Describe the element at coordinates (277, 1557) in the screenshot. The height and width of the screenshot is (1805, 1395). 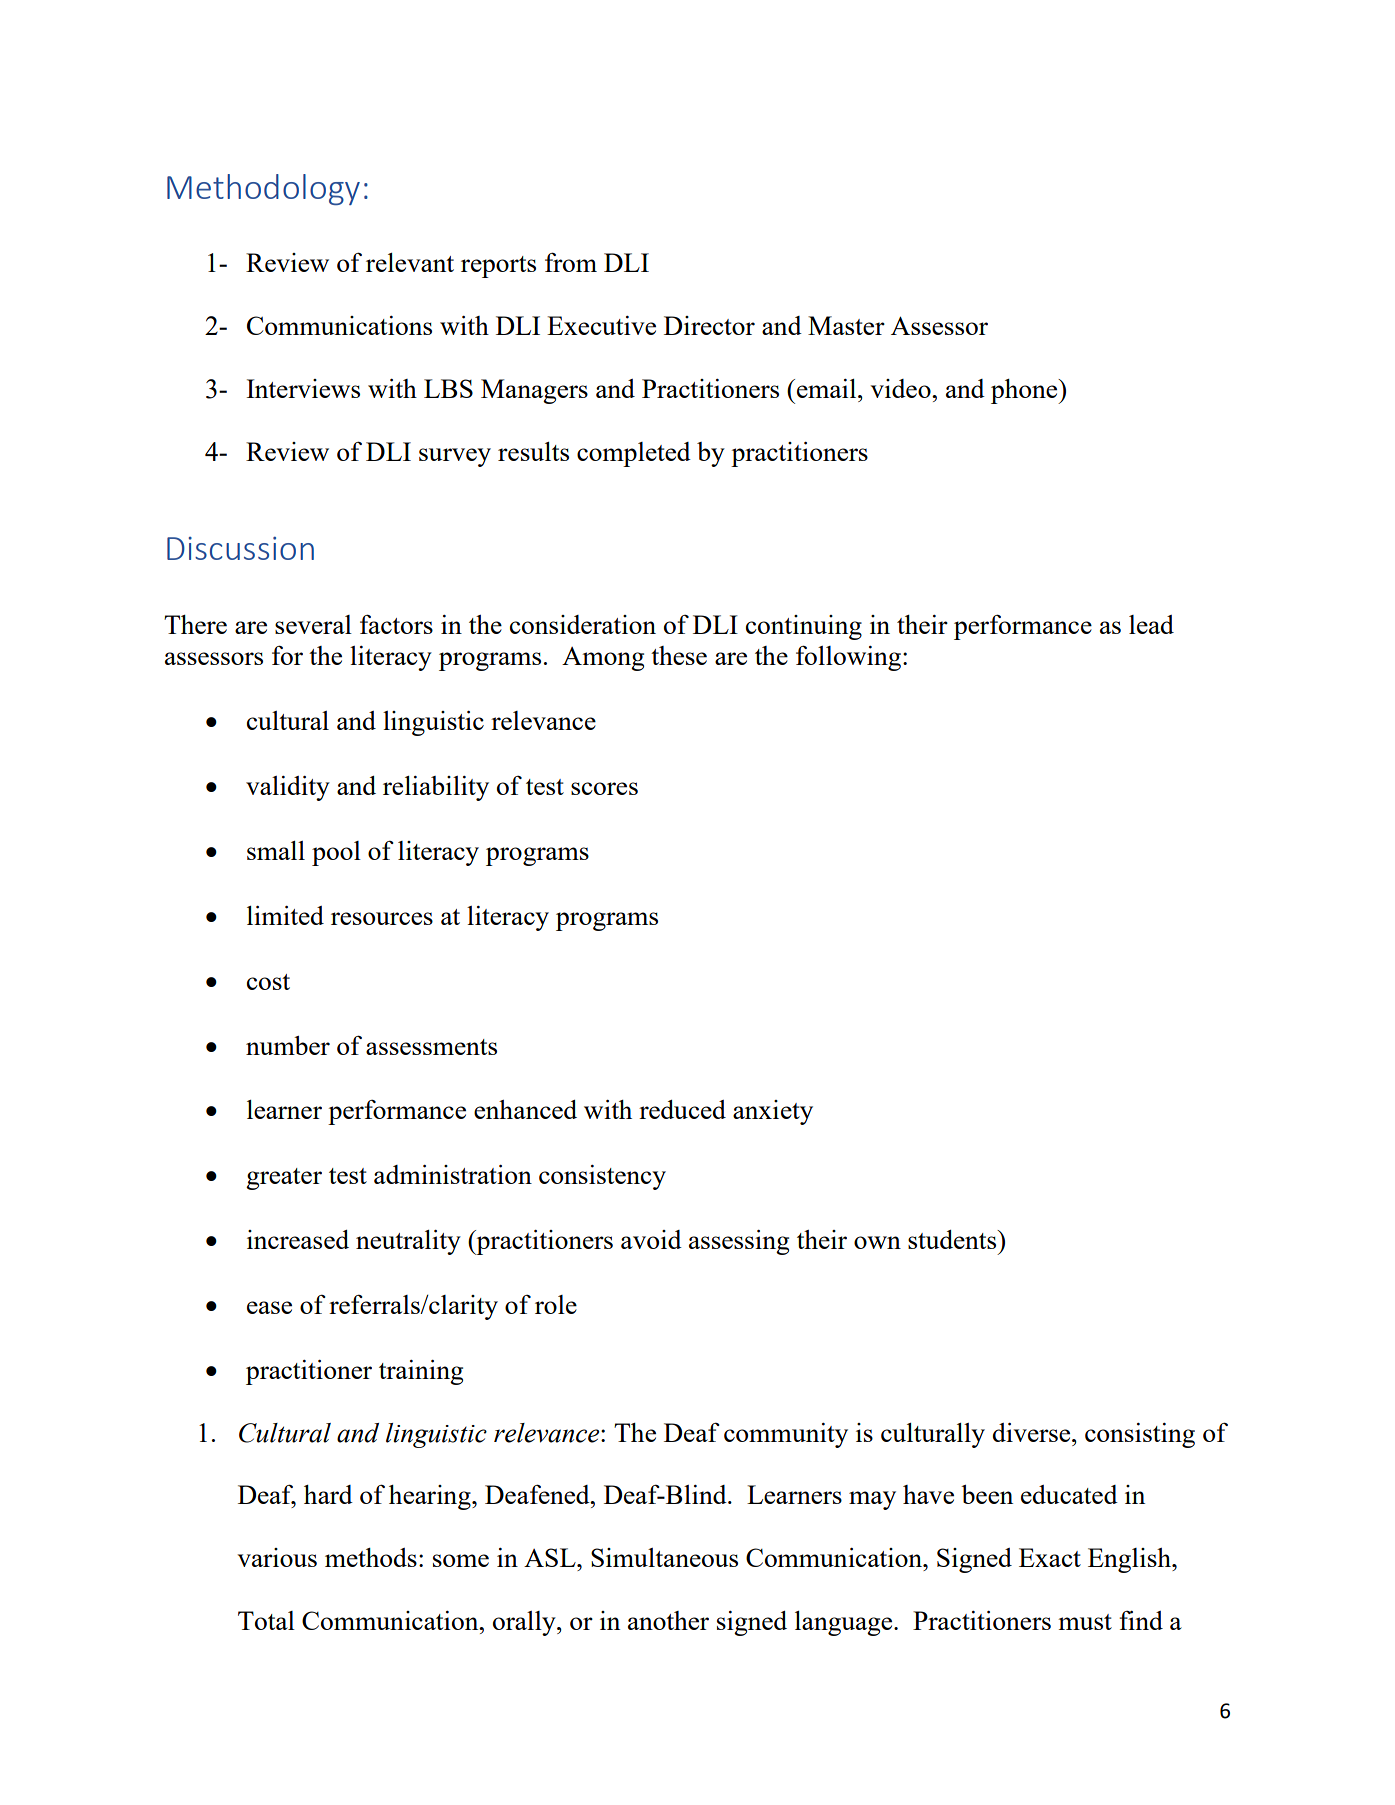
I see `various` at that location.
